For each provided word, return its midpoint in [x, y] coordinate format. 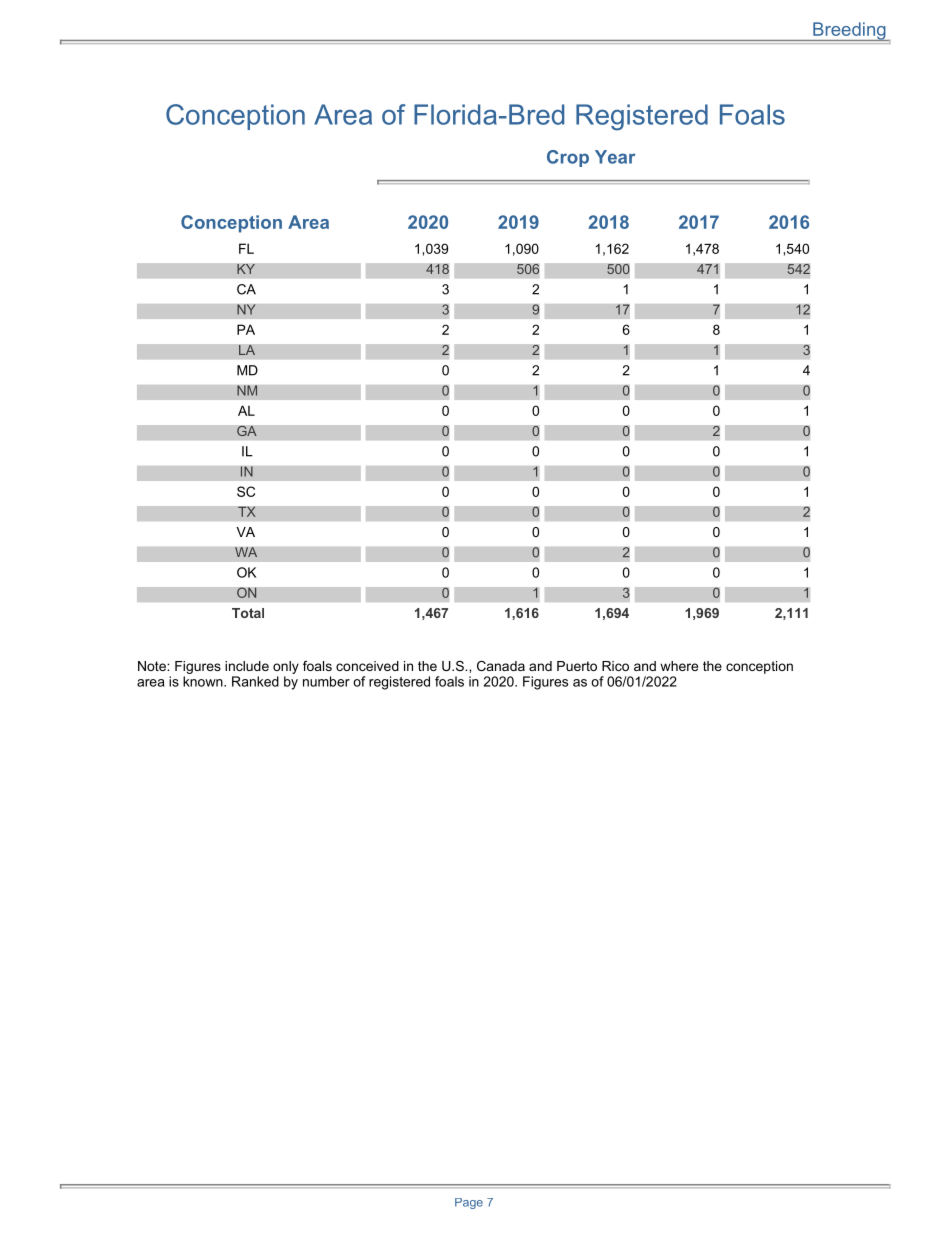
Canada [501, 666]
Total [248, 613]
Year [615, 157]
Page [469, 1203]
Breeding [849, 31]
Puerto [577, 666]
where [679, 666]
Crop [568, 158]
